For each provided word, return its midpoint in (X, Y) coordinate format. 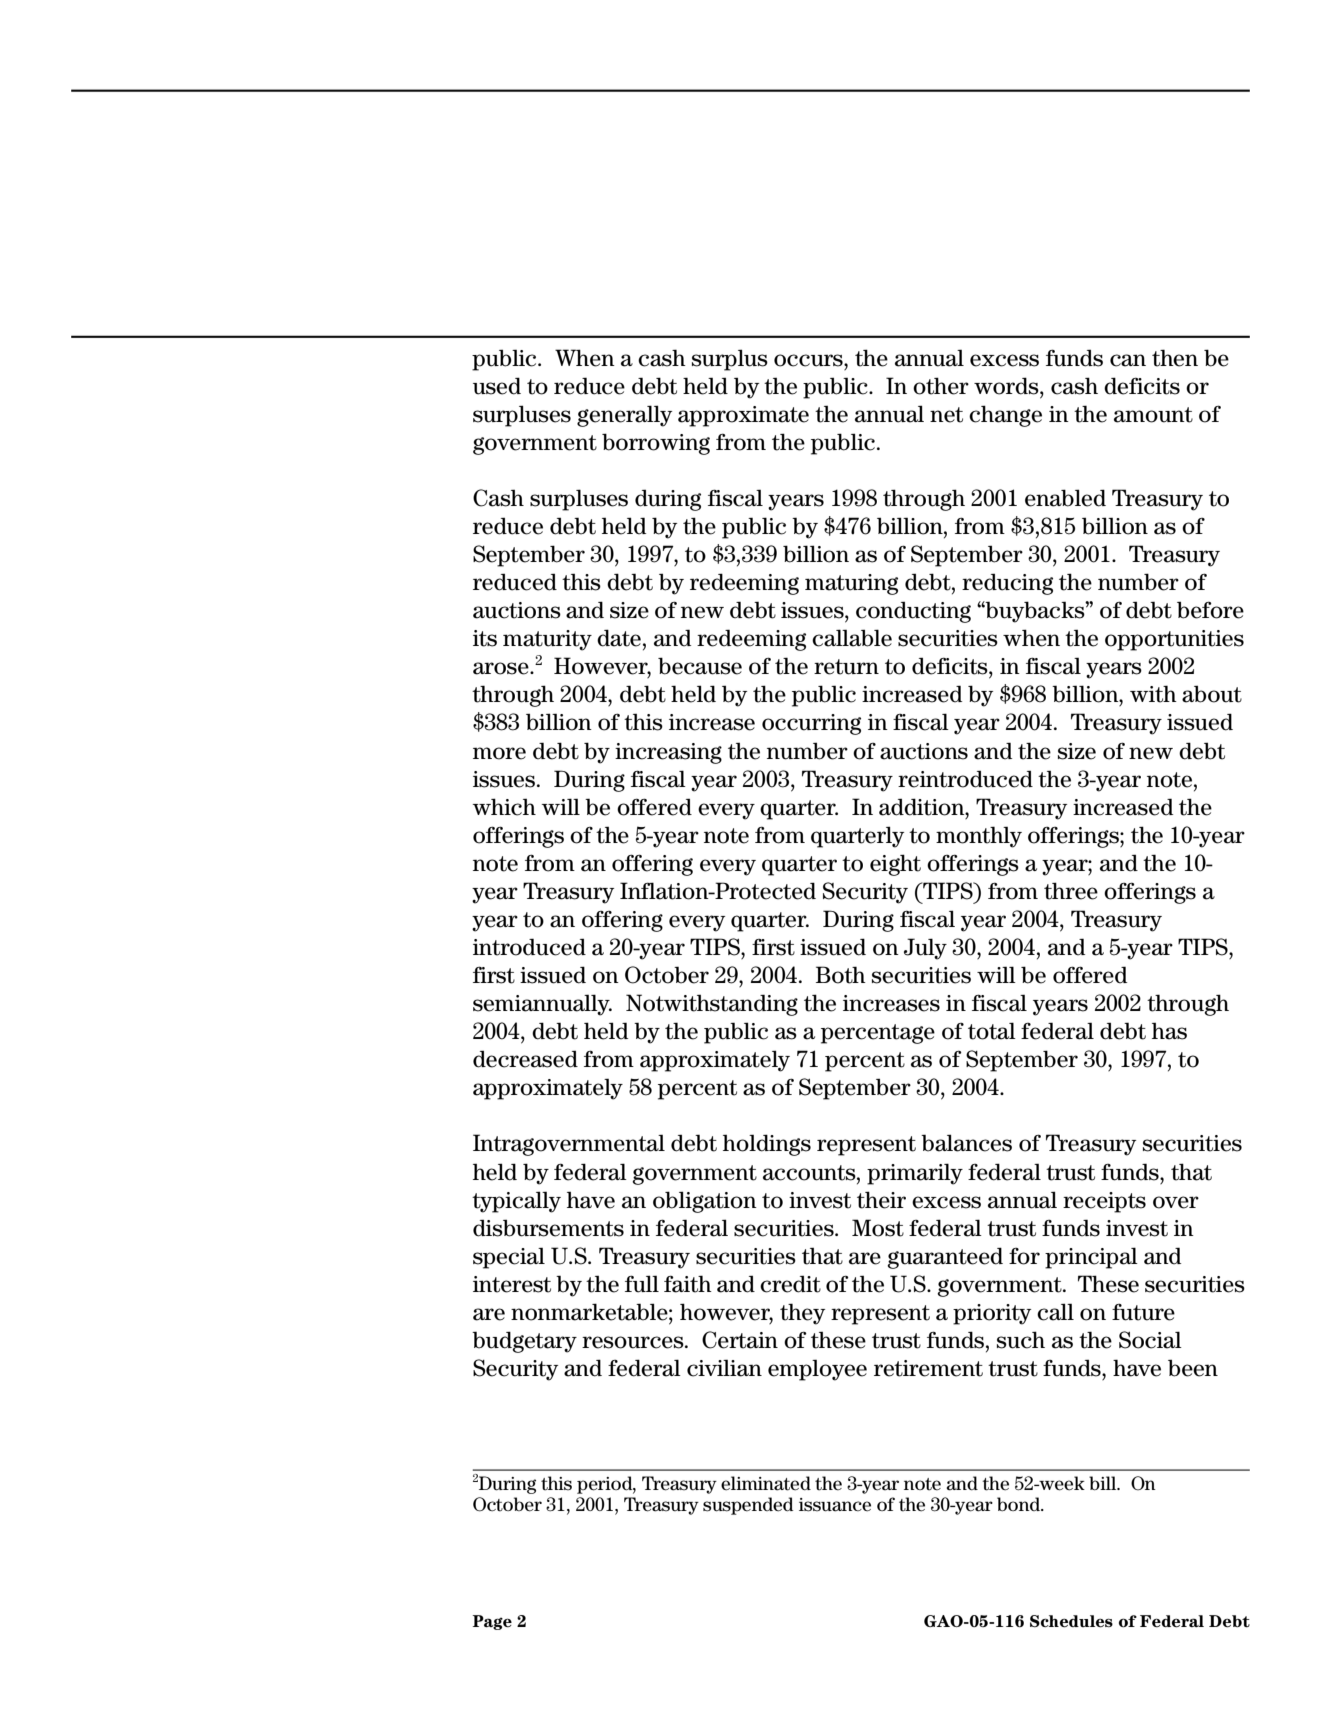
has (1169, 1031)
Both (841, 975)
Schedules (1071, 1621)
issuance (835, 1505)
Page (492, 1622)
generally (624, 416)
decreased (525, 1059)
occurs (809, 360)
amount (1153, 415)
